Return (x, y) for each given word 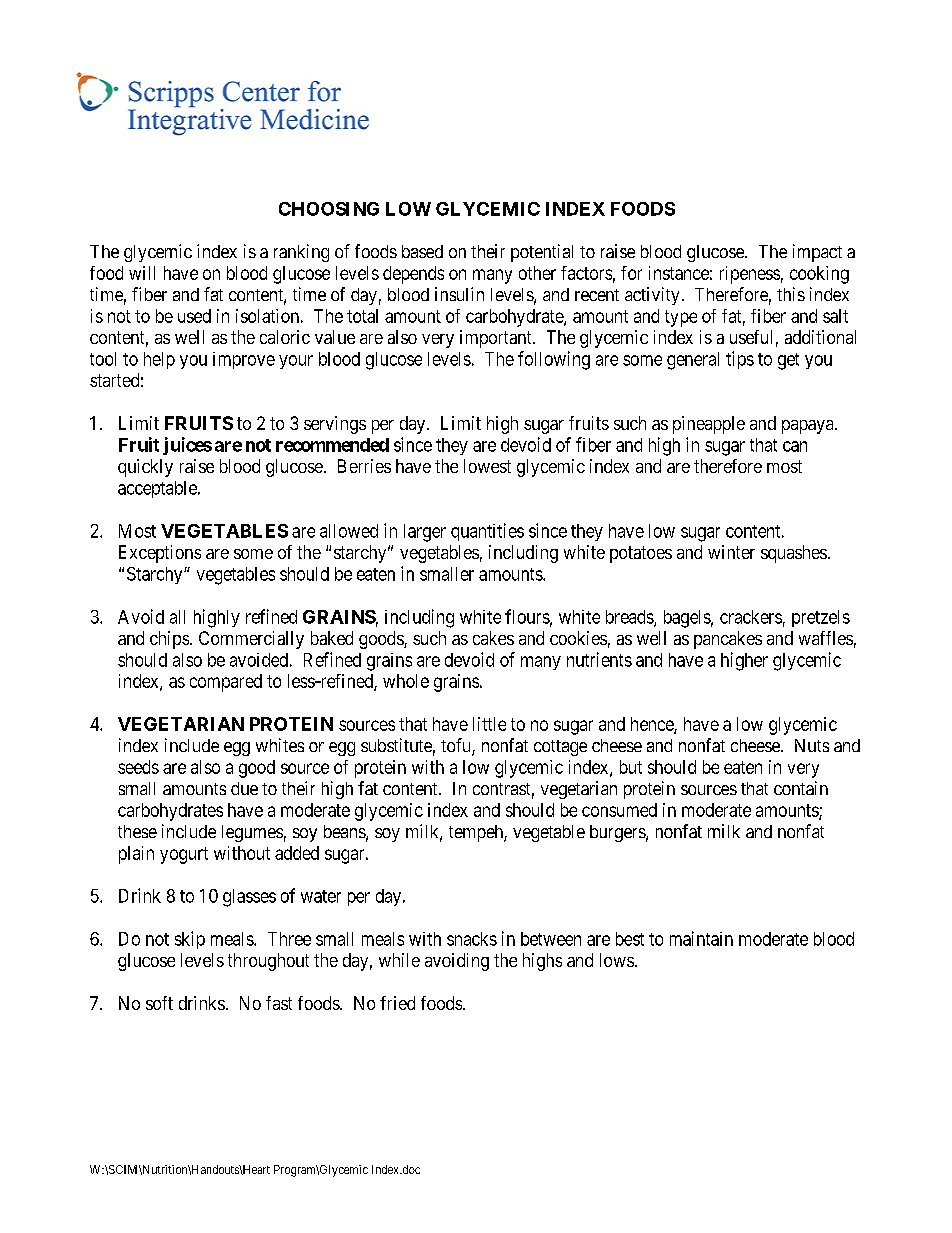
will (142, 273)
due (244, 788)
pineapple (709, 425)
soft (159, 1003)
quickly (145, 468)
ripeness (750, 275)
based (422, 251)
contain (801, 788)
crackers (751, 617)
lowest (487, 466)
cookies (578, 638)
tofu (457, 746)
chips (169, 640)
